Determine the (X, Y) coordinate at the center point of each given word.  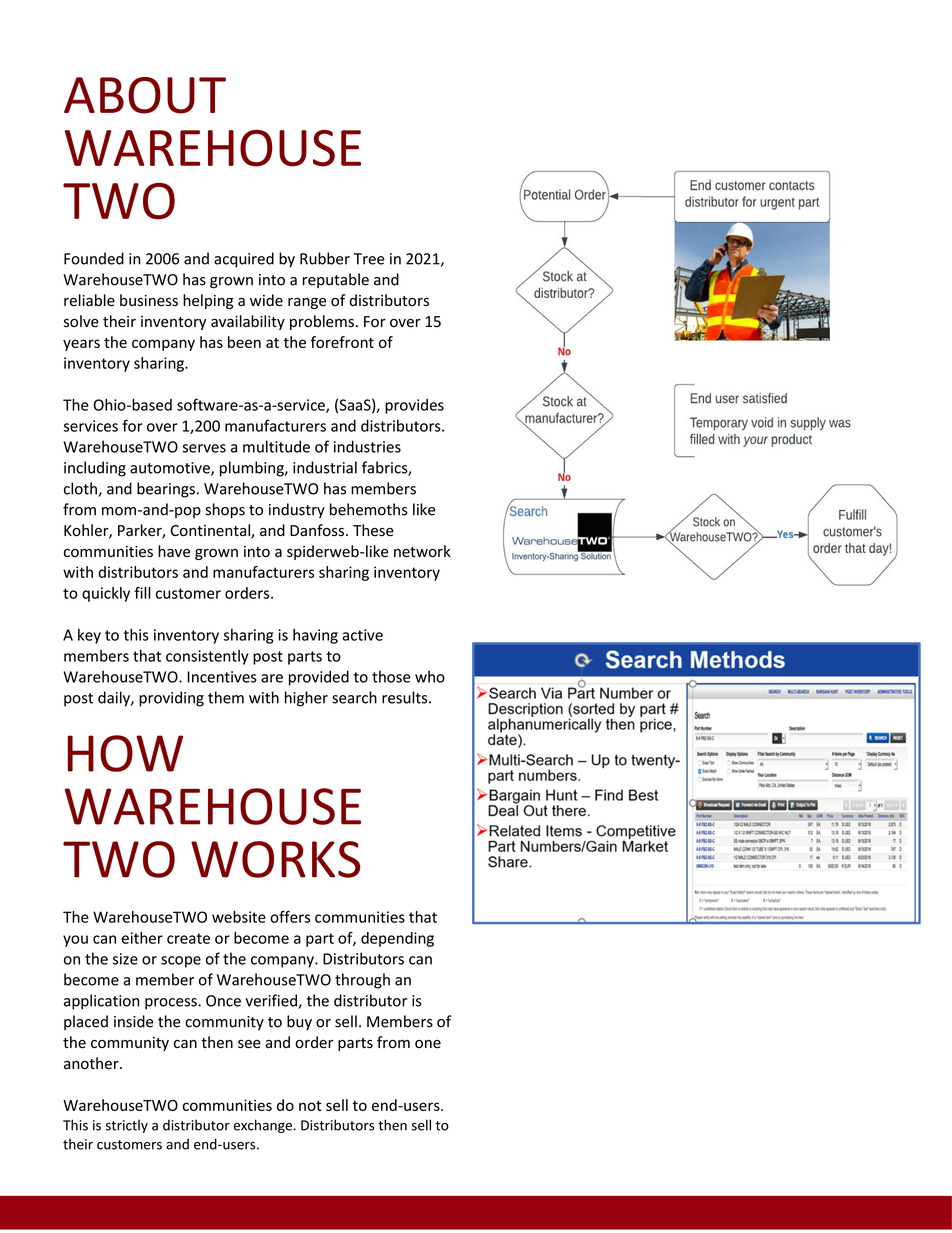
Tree (369, 259)
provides (414, 406)
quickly (106, 594)
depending (397, 939)
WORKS (276, 859)
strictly (127, 1126)
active (362, 635)
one (428, 1044)
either (142, 938)
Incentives (222, 677)
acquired (244, 260)
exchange (263, 1126)
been (244, 342)
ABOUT (145, 95)
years (81, 345)
